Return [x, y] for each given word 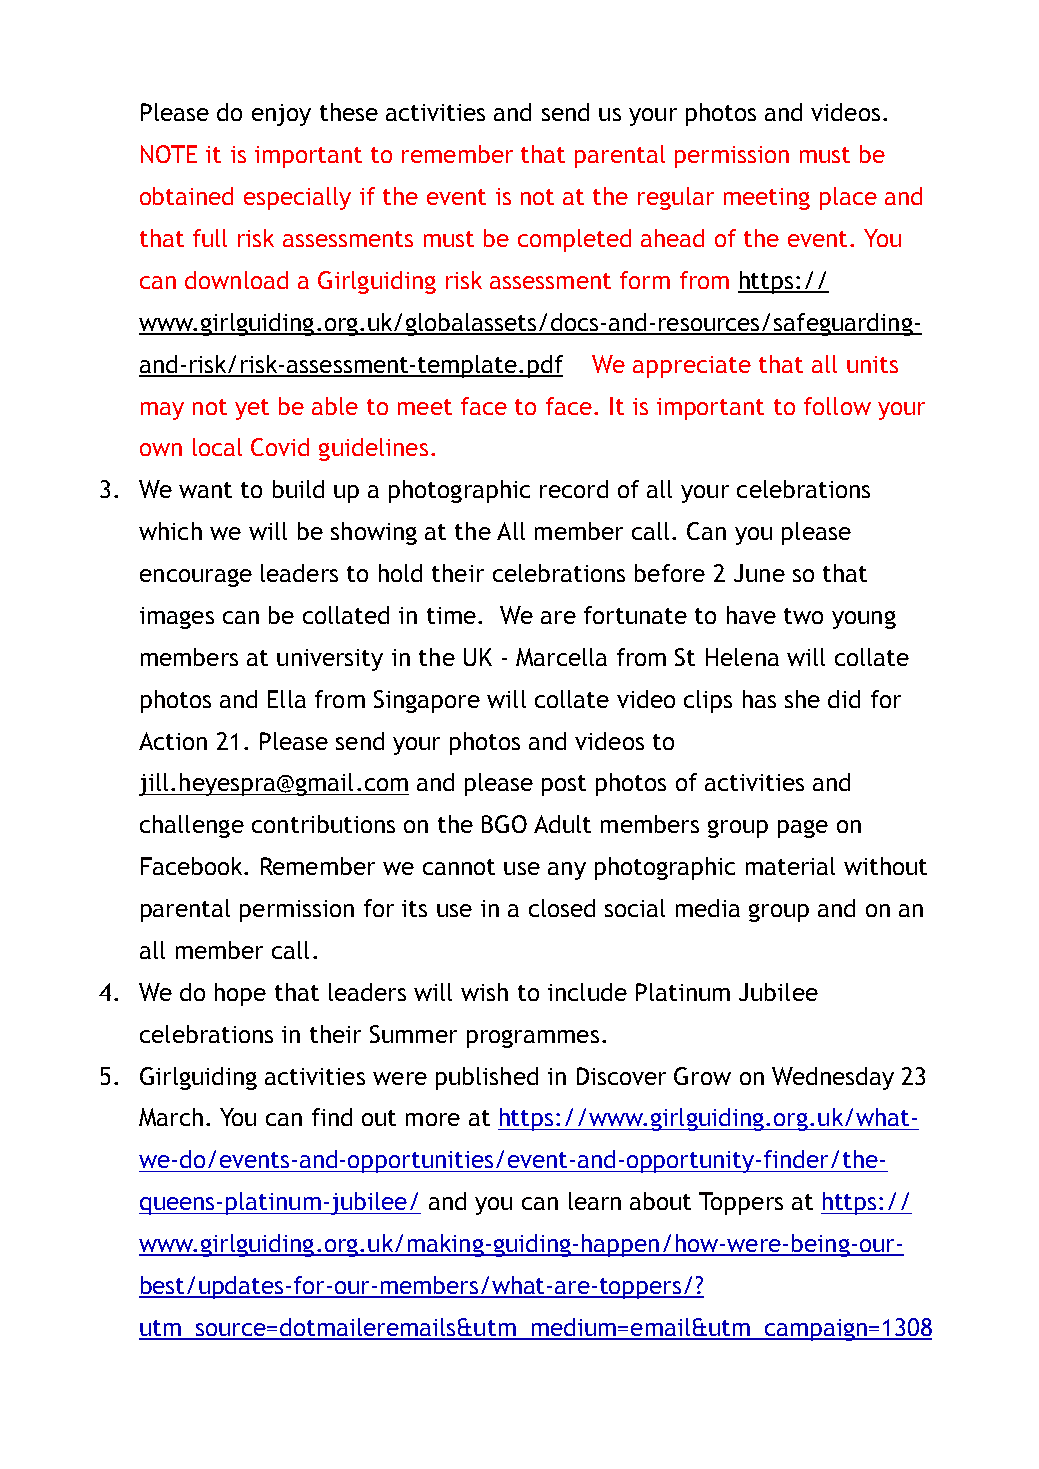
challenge [192, 826]
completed [574, 240]
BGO [504, 824]
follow [837, 406]
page [803, 829]
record [574, 489]
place [848, 198]
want [205, 490]
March [171, 1117]
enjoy [281, 115]
